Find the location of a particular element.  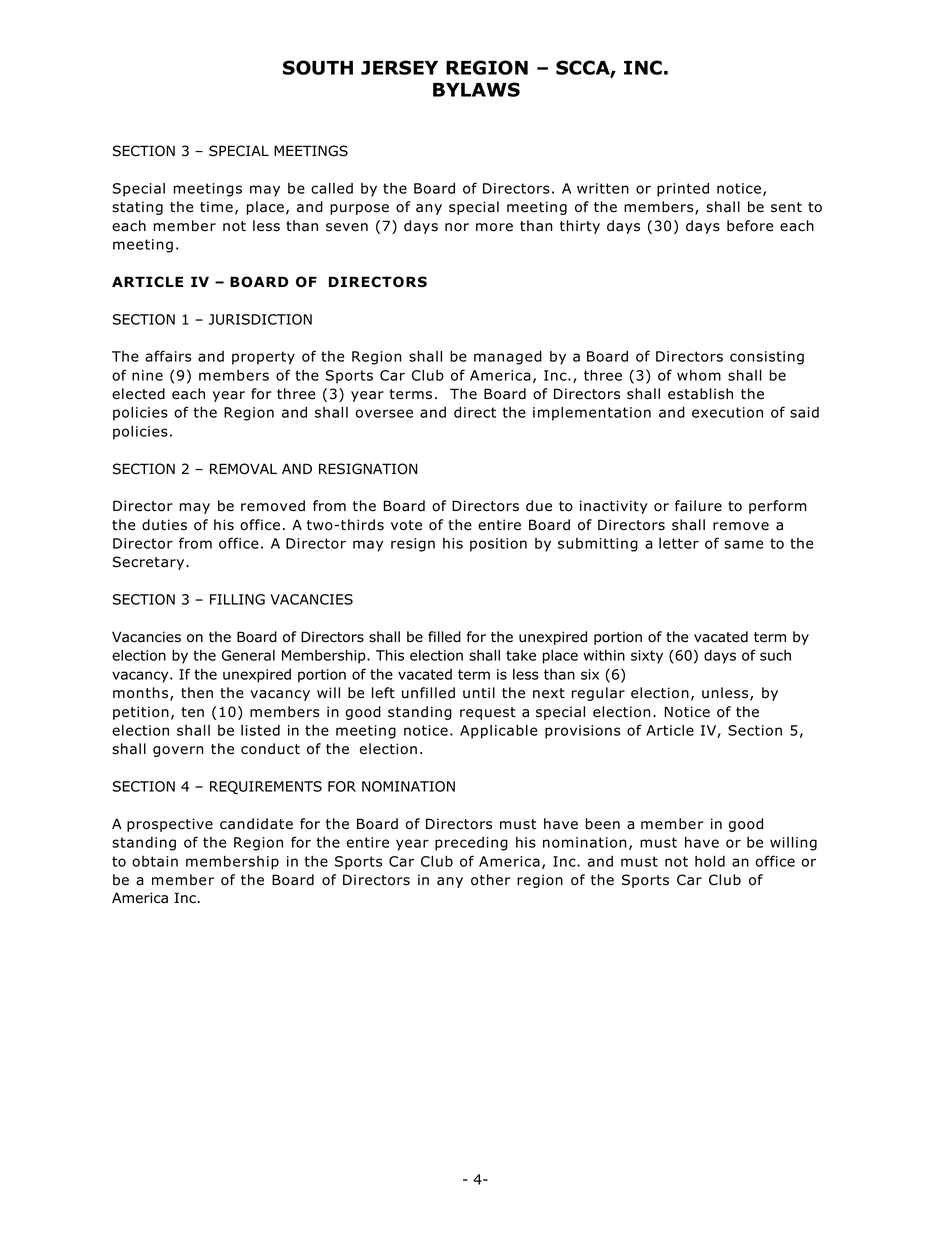

printed is located at coordinates (683, 190).
